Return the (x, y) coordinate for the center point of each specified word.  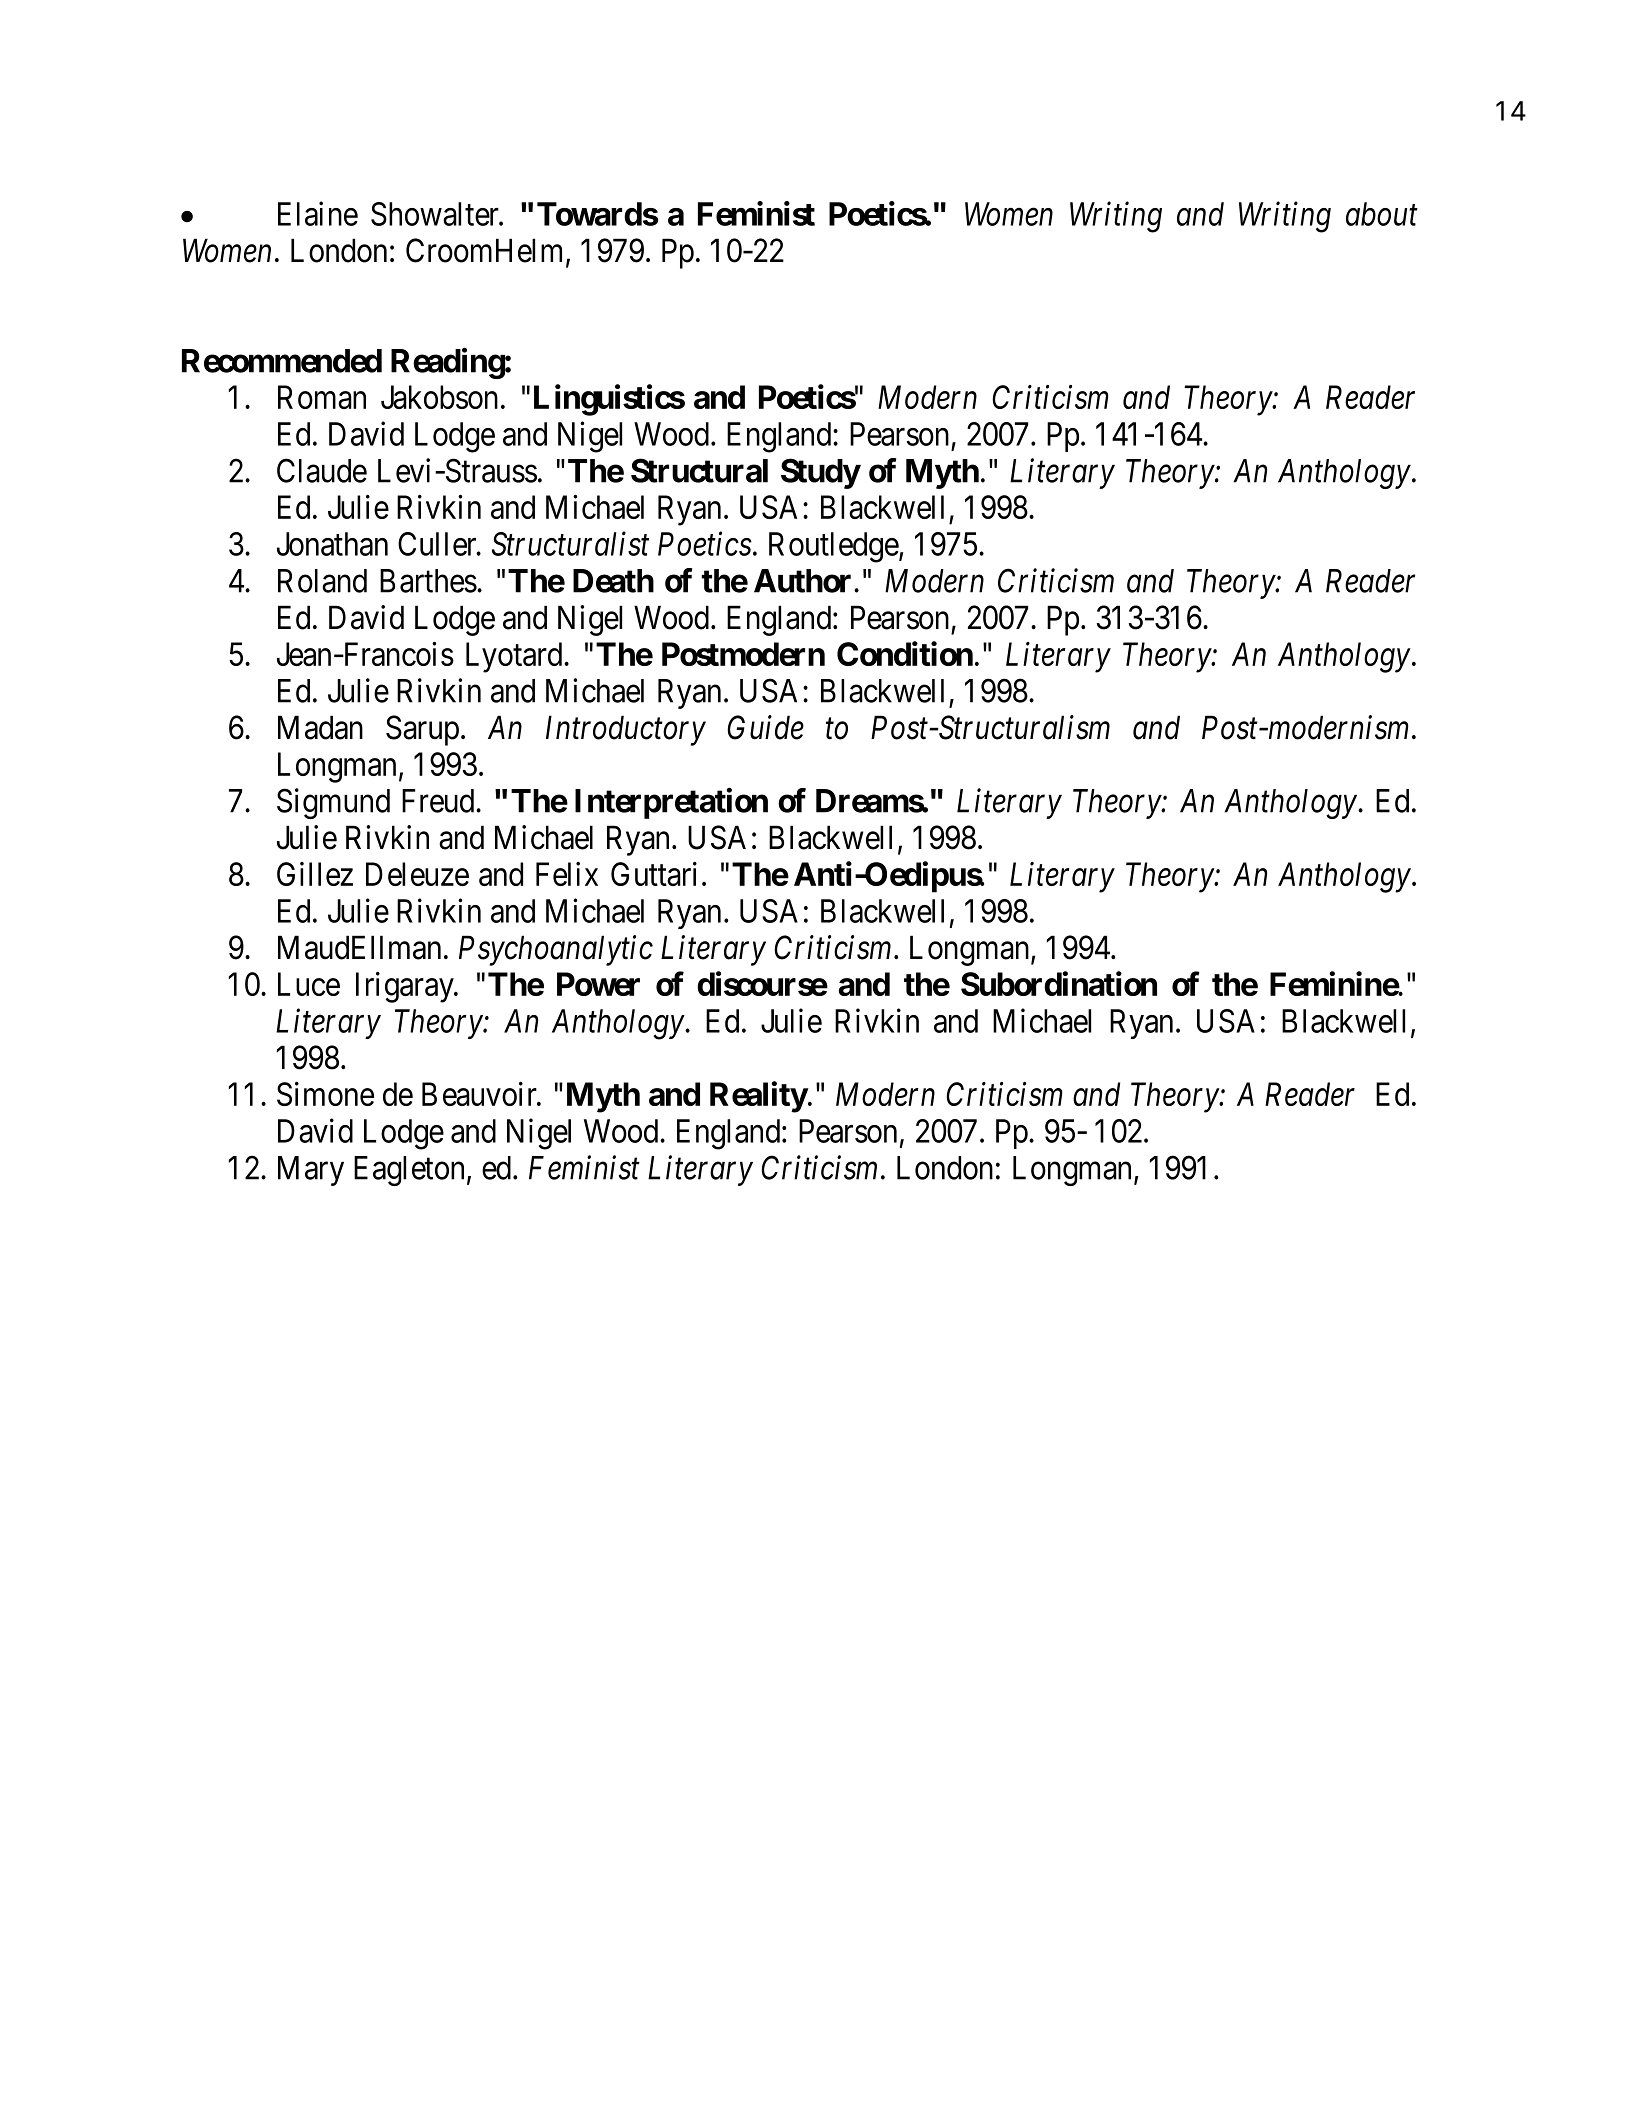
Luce (309, 984)
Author (804, 581)
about (1382, 214)
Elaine (318, 213)
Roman (322, 397)
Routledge (834, 547)
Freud (439, 801)
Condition (905, 653)
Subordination (1059, 983)
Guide (765, 727)
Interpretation (671, 803)
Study (820, 473)
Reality (759, 1097)
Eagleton (409, 1171)
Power (598, 984)
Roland (322, 581)
